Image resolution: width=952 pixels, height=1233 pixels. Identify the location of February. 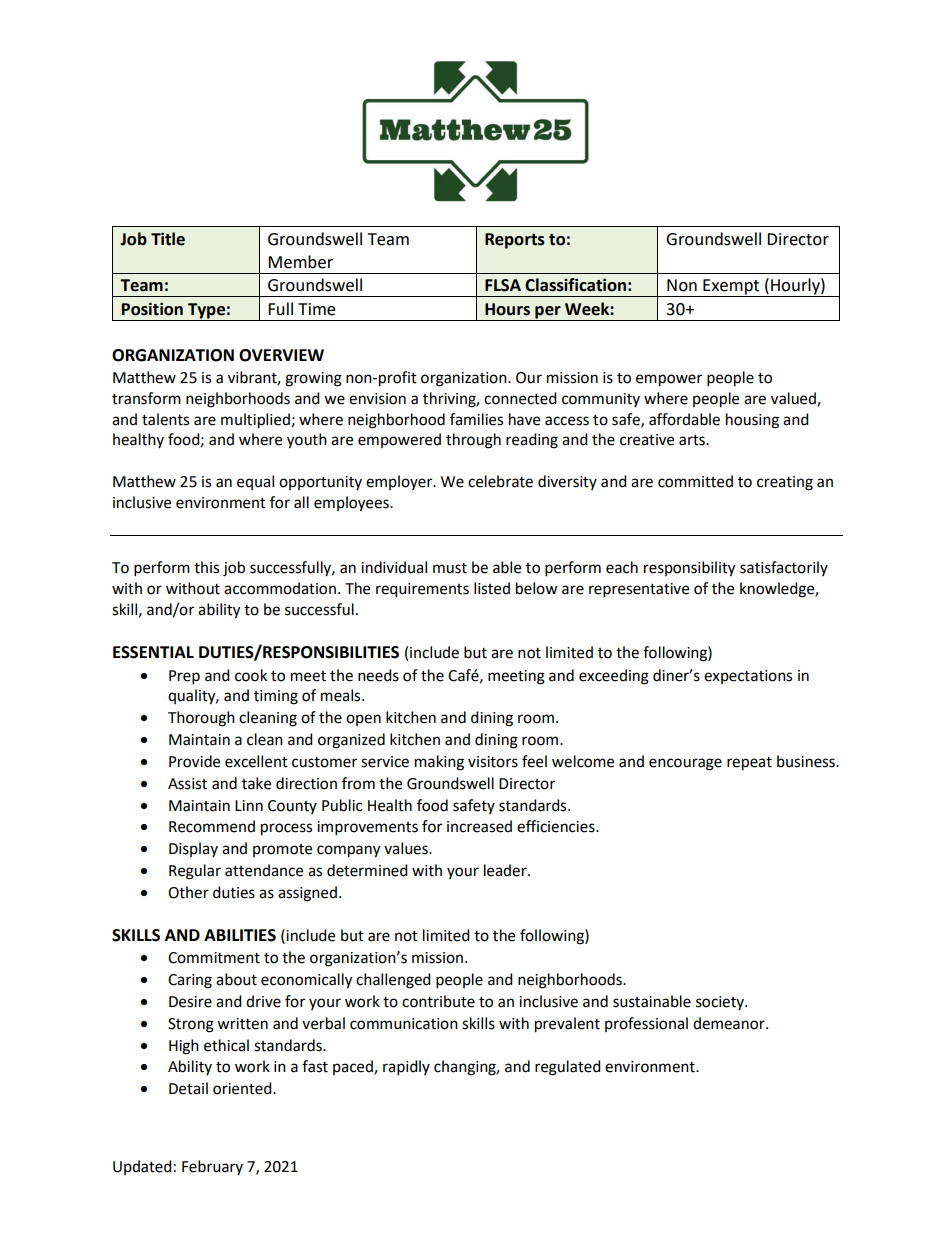
(212, 1167).
